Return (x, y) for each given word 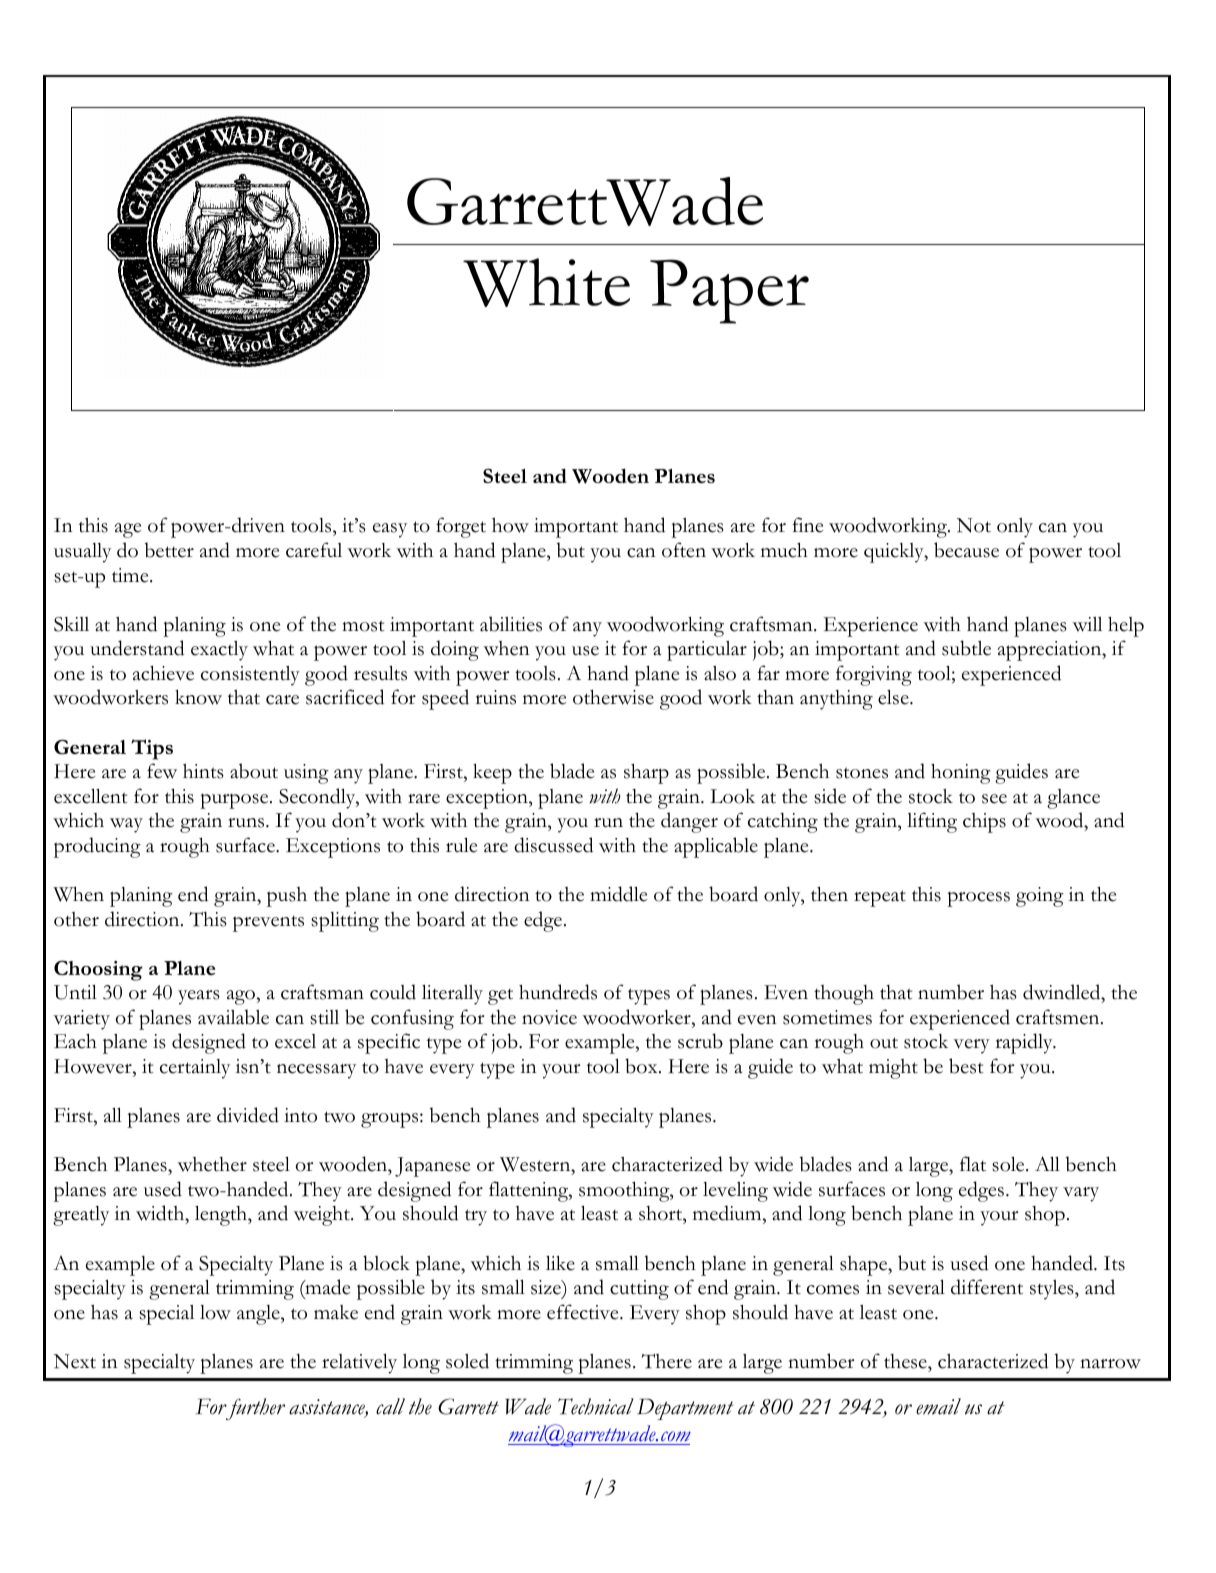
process (978, 899)
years (199, 997)
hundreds (558, 992)
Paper (729, 291)
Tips (152, 749)
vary (1081, 1194)
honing (961, 773)
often (684, 550)
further (254, 1409)
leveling (735, 1192)
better (169, 550)
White (546, 282)
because (966, 550)
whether (212, 1164)
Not (974, 525)
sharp (646, 773)
